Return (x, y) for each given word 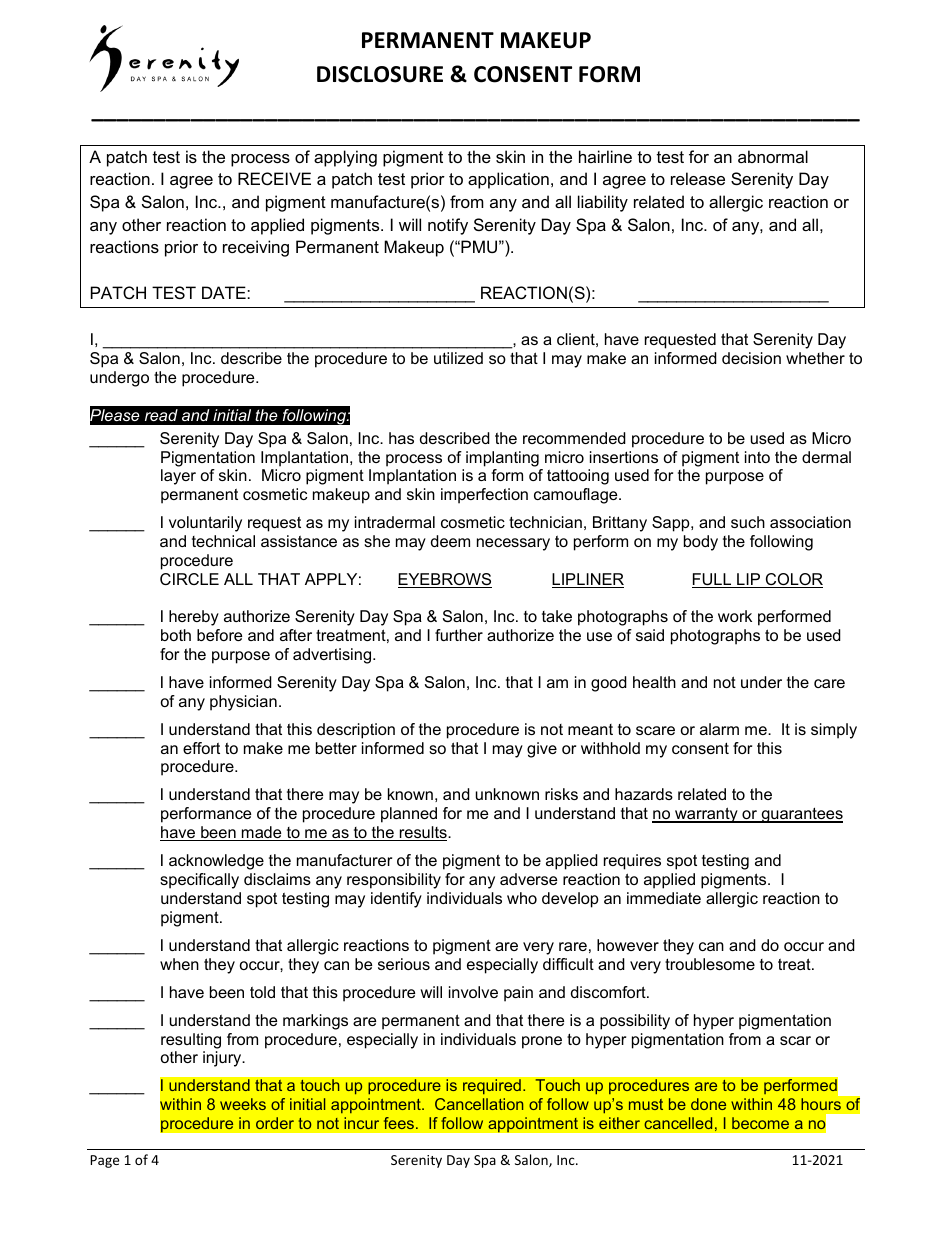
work (735, 616)
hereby (194, 618)
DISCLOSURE (380, 74)
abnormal (773, 156)
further (459, 635)
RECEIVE (274, 178)
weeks (243, 1104)
